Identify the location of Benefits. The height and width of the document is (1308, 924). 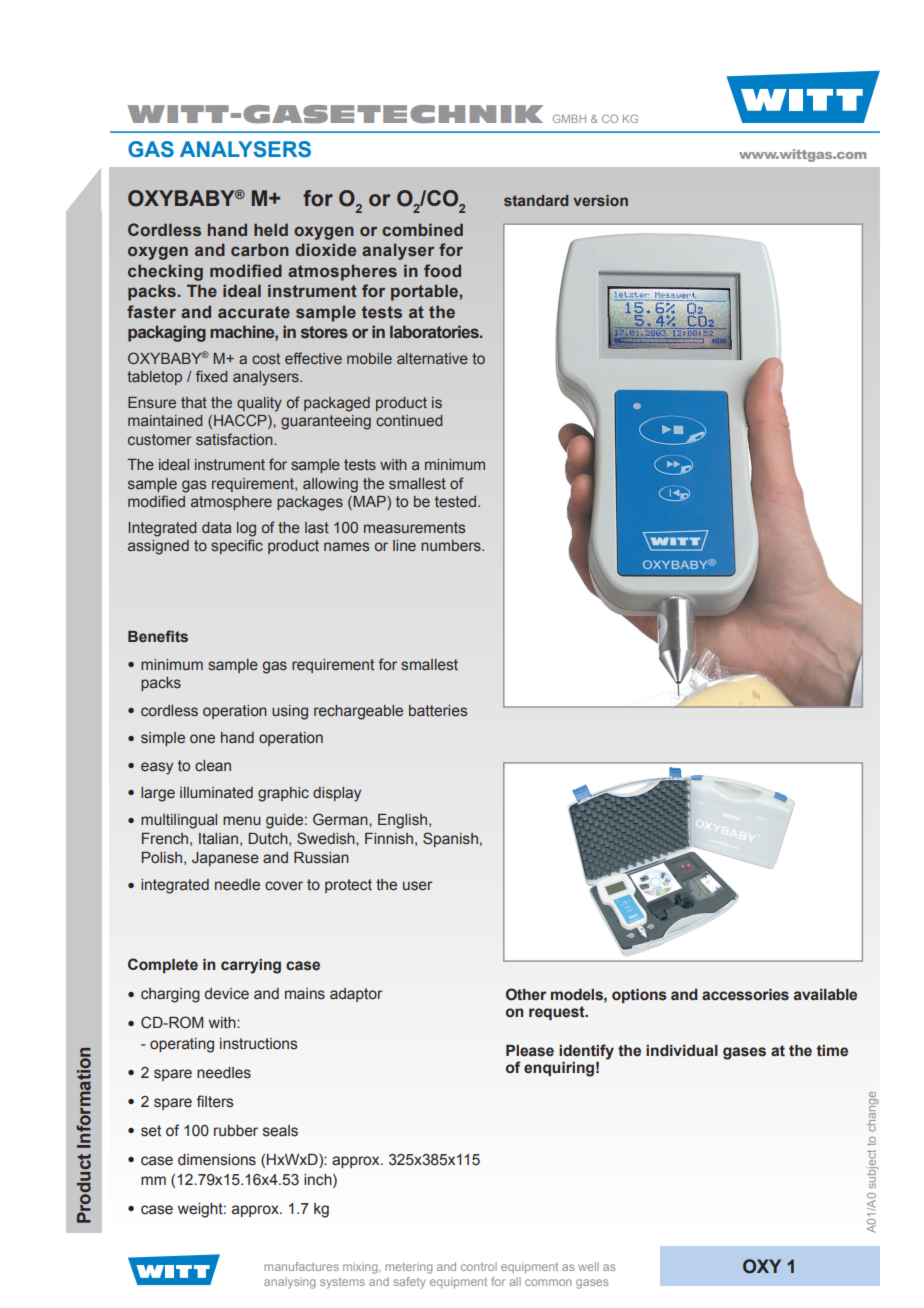
(158, 636).
